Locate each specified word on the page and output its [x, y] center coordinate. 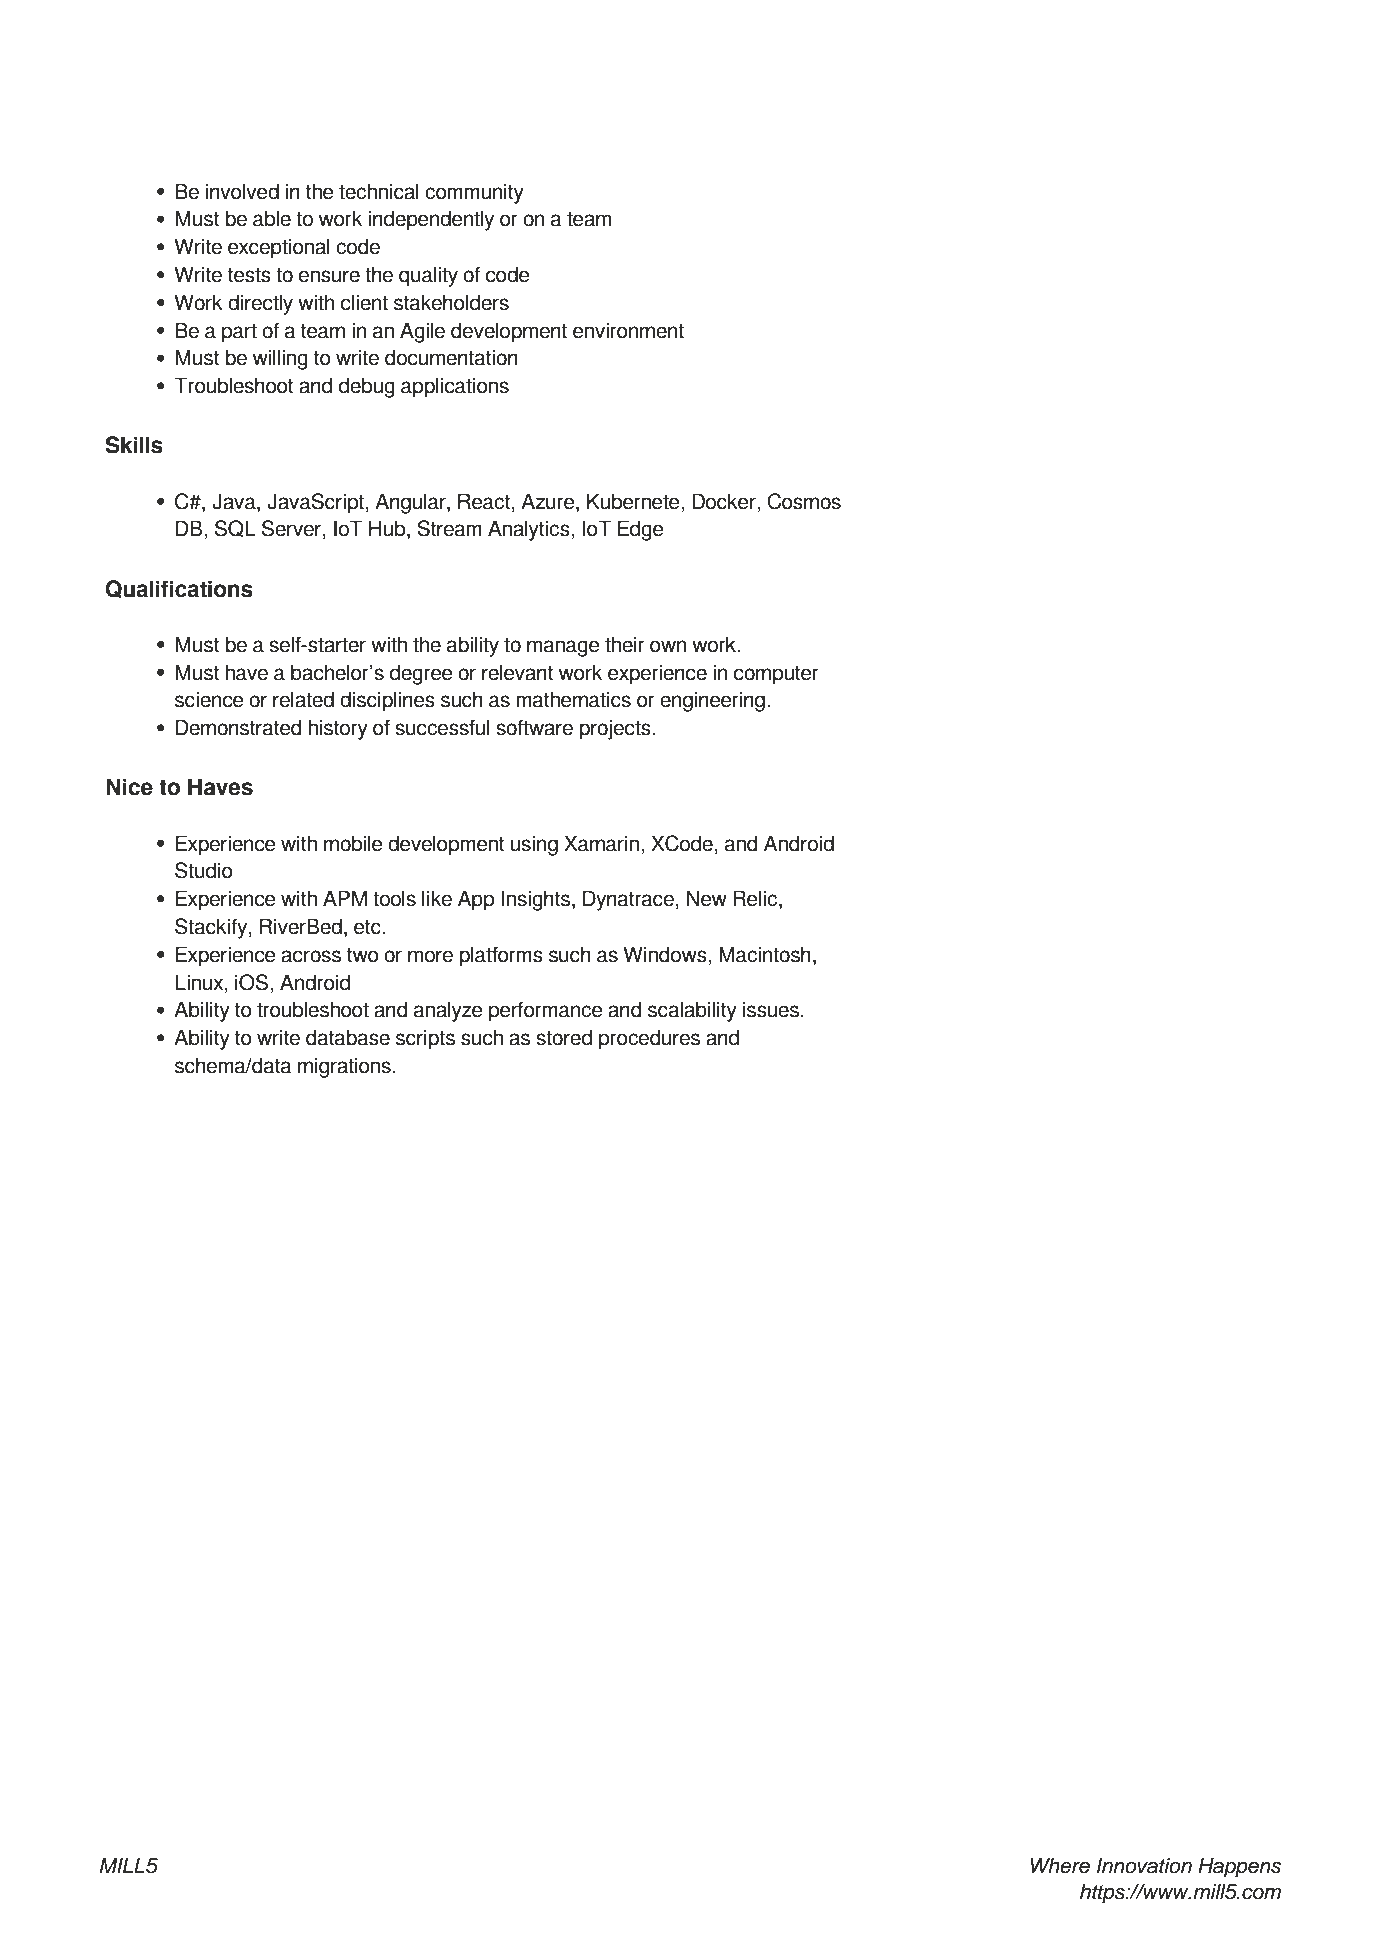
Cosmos [804, 501]
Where [1060, 1866]
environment [628, 330]
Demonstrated [238, 727]
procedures [649, 1039]
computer [776, 675]
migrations [344, 1067]
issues [771, 1009]
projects [616, 729]
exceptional [279, 248]
